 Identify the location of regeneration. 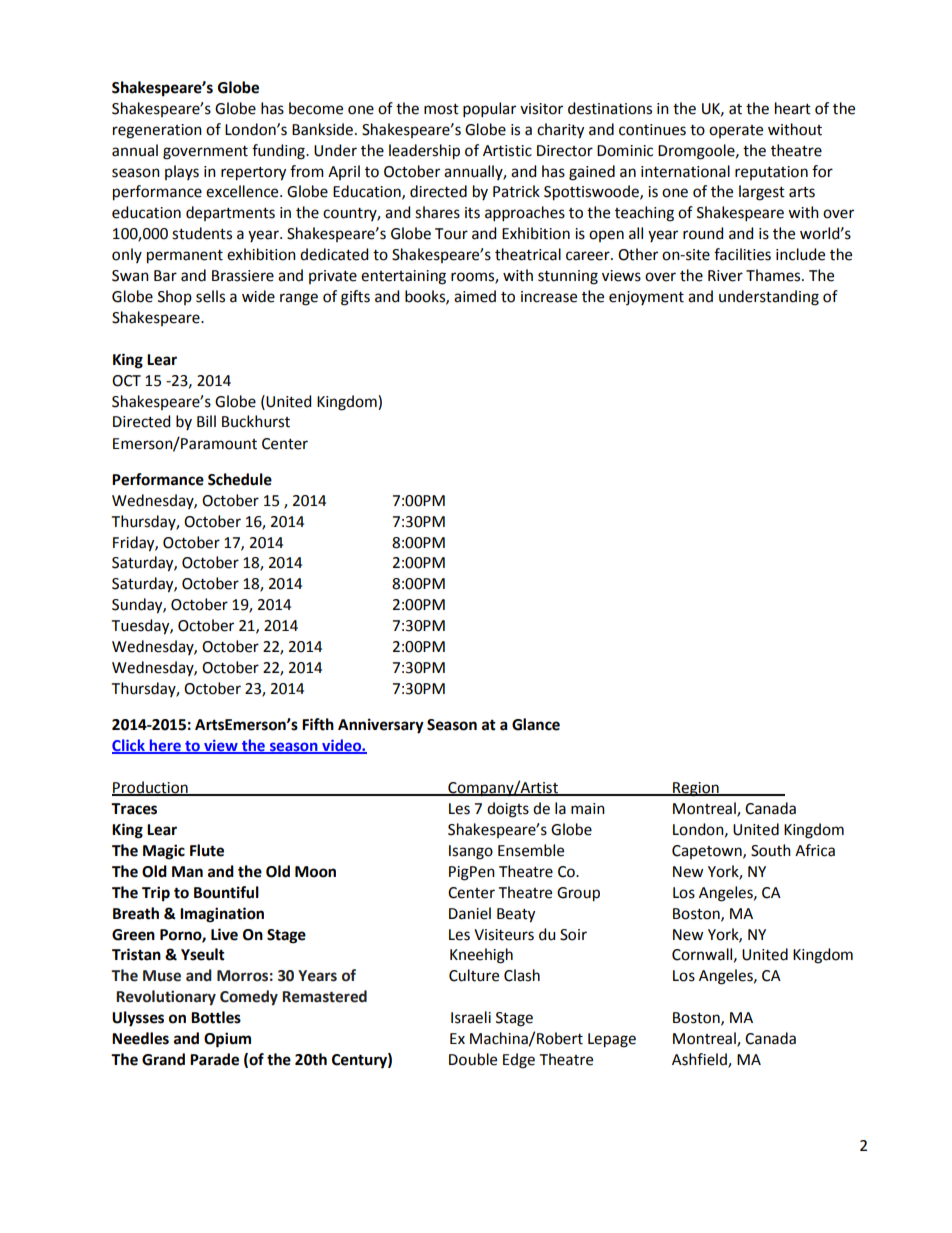
(157, 131).
